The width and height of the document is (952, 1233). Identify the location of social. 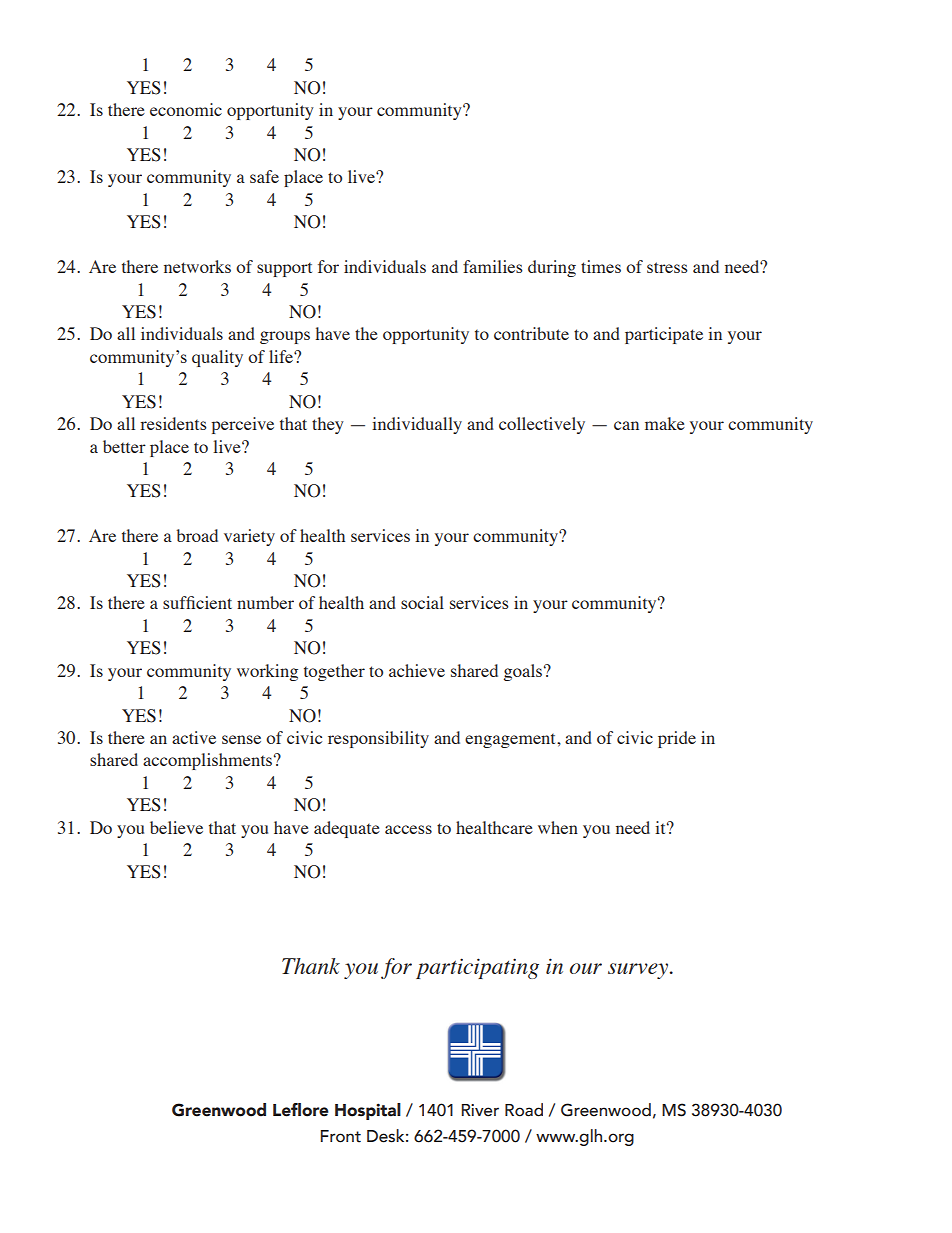
(422, 602).
